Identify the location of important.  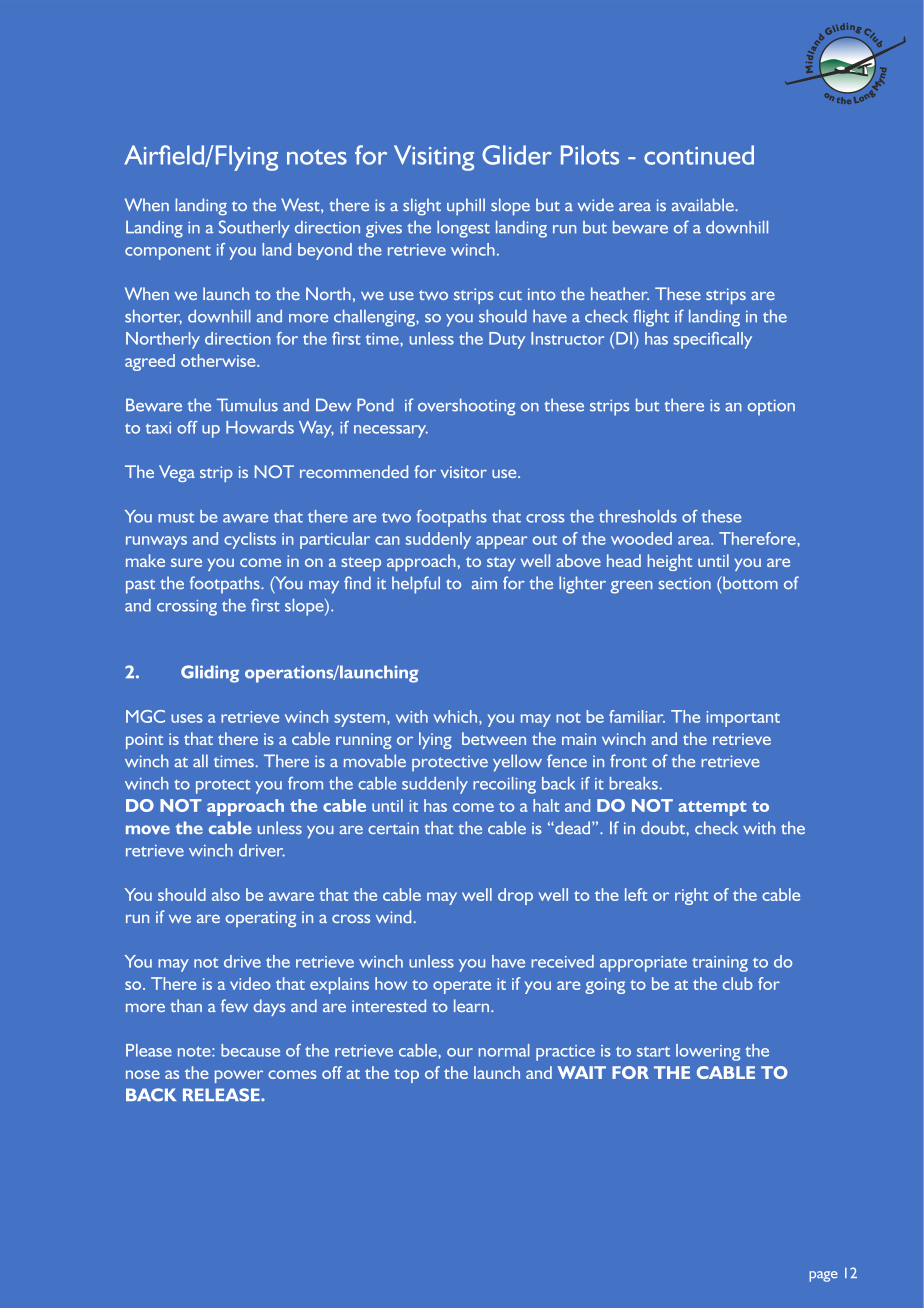
(743, 719).
